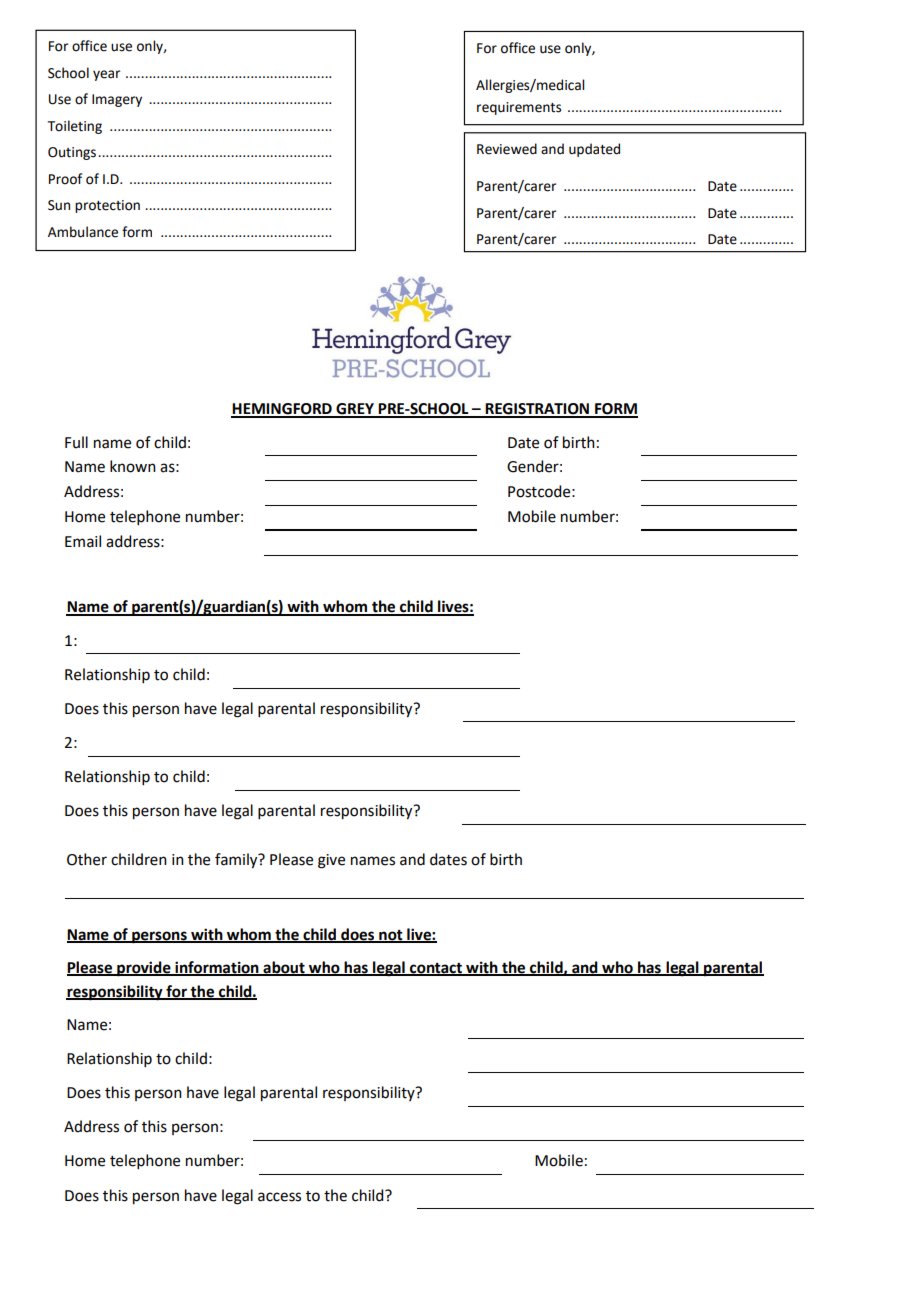 The width and height of the screenshot is (924, 1308). Describe the element at coordinates (537, 410) in the screenshot. I see `REGISTRATION` at that location.
